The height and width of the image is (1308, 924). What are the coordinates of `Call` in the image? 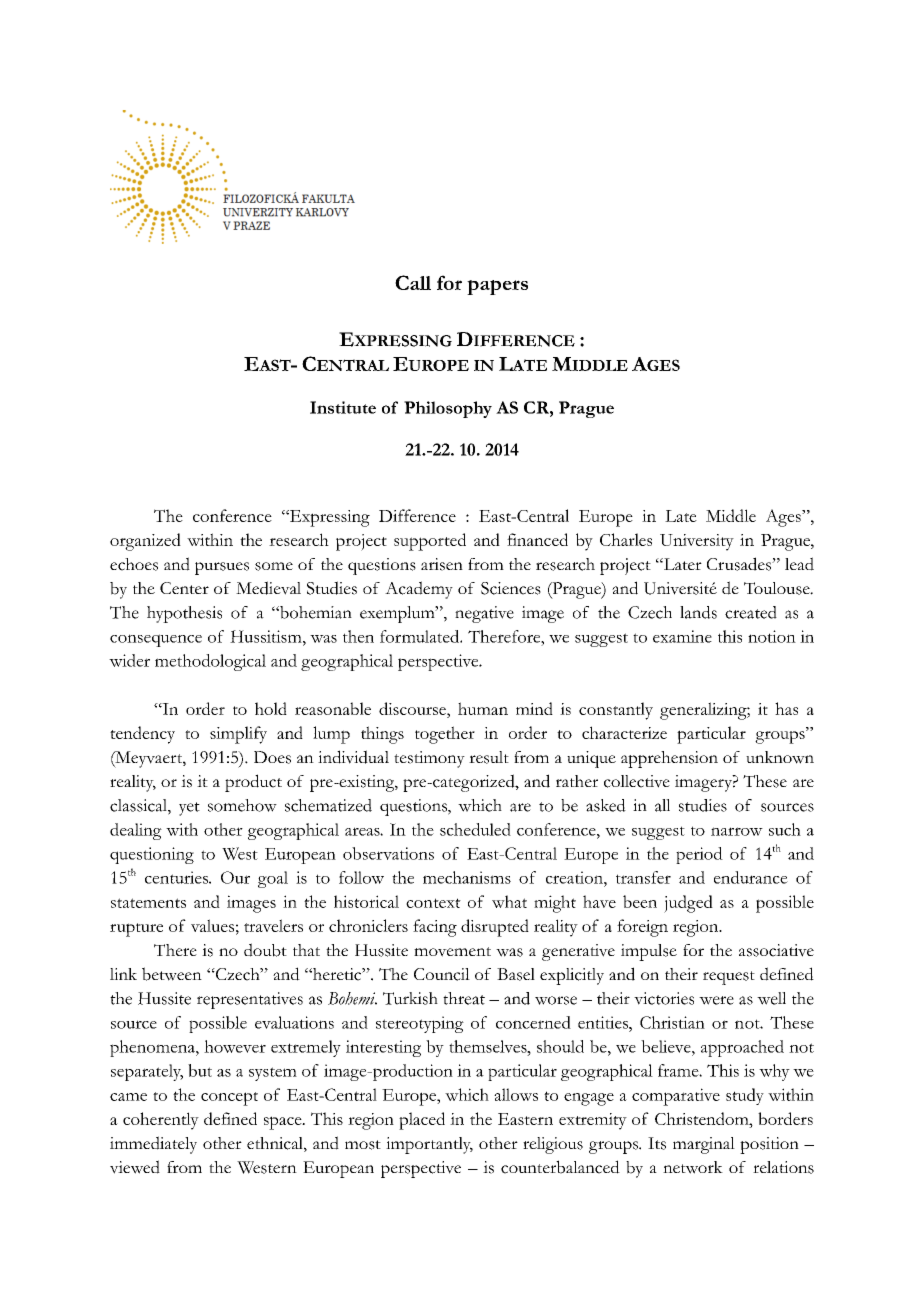 It's located at (413, 282).
